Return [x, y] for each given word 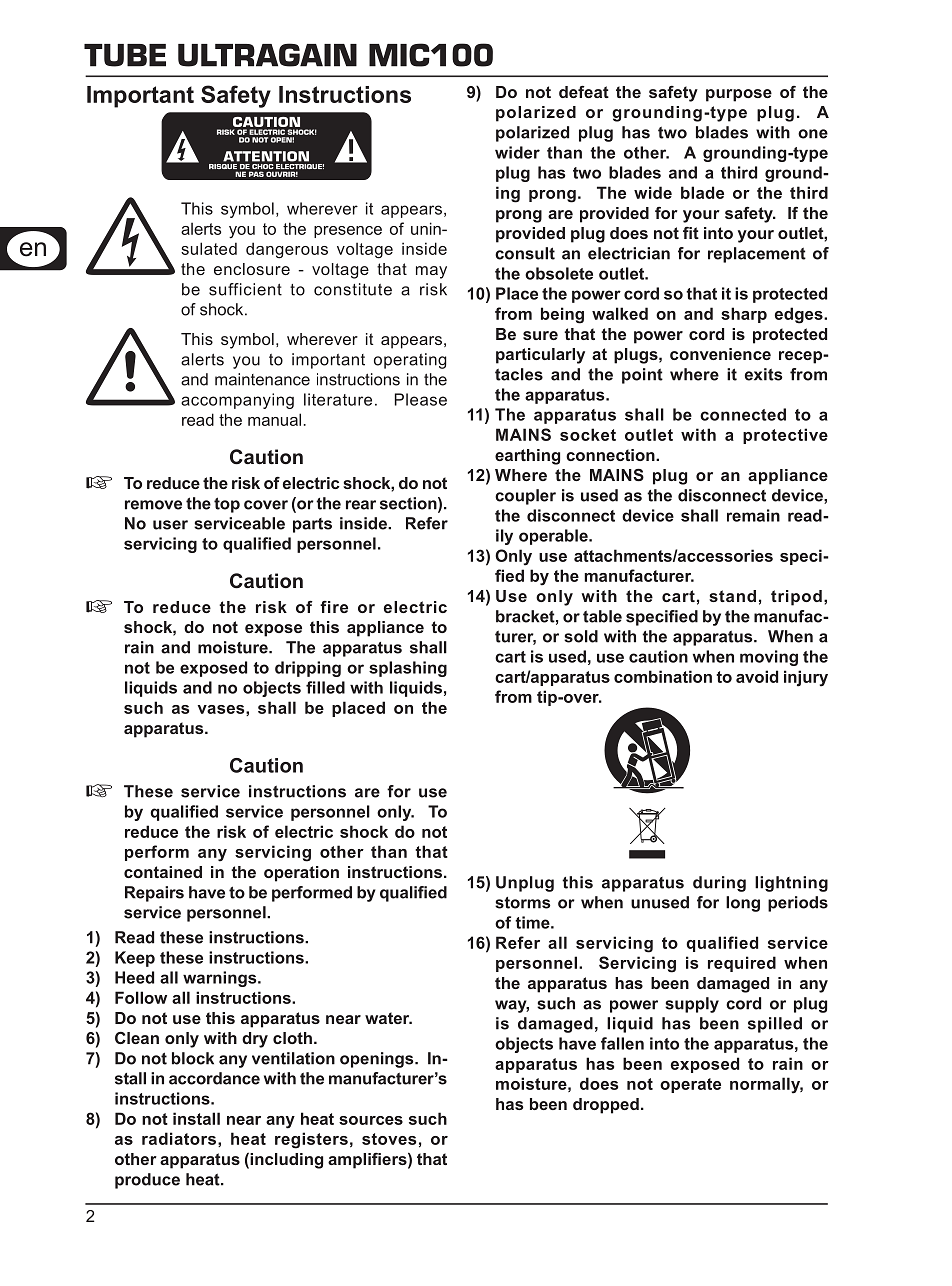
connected [743, 414]
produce [147, 1181]
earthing [527, 457]
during [719, 884]
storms [523, 903]
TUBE [125, 55]
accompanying [237, 401]
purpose [739, 95]
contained [163, 872]
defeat [584, 92]
